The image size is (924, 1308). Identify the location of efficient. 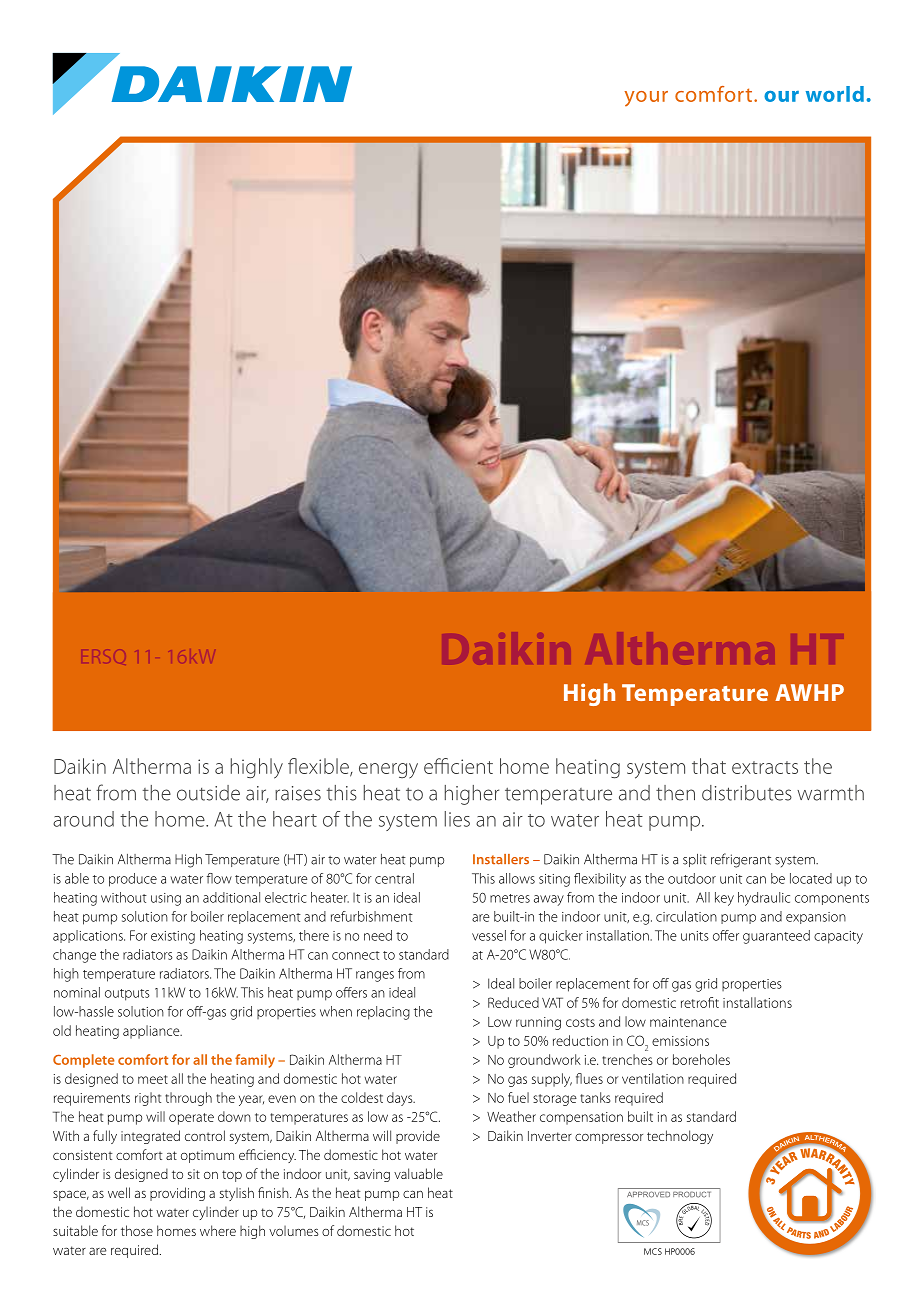
(458, 766).
